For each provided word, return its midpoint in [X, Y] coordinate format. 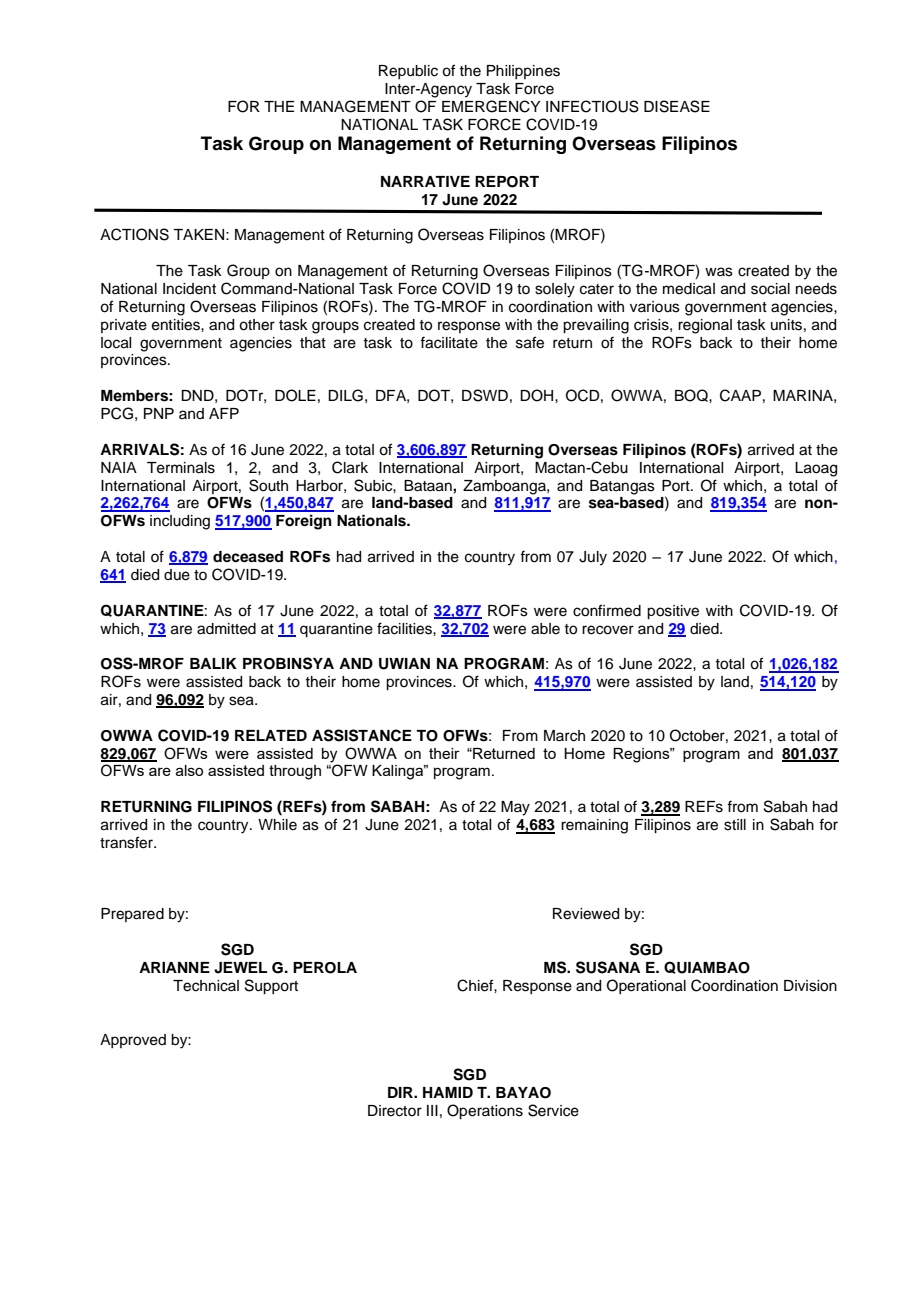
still [735, 825]
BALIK [213, 663]
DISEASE [677, 106]
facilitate [449, 342]
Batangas [622, 487]
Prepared [132, 915]
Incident [189, 289]
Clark [350, 467]
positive [673, 612]
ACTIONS [134, 234]
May [515, 808]
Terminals [181, 468]
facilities [405, 628]
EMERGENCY [491, 106]
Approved [133, 1041]
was [719, 272]
